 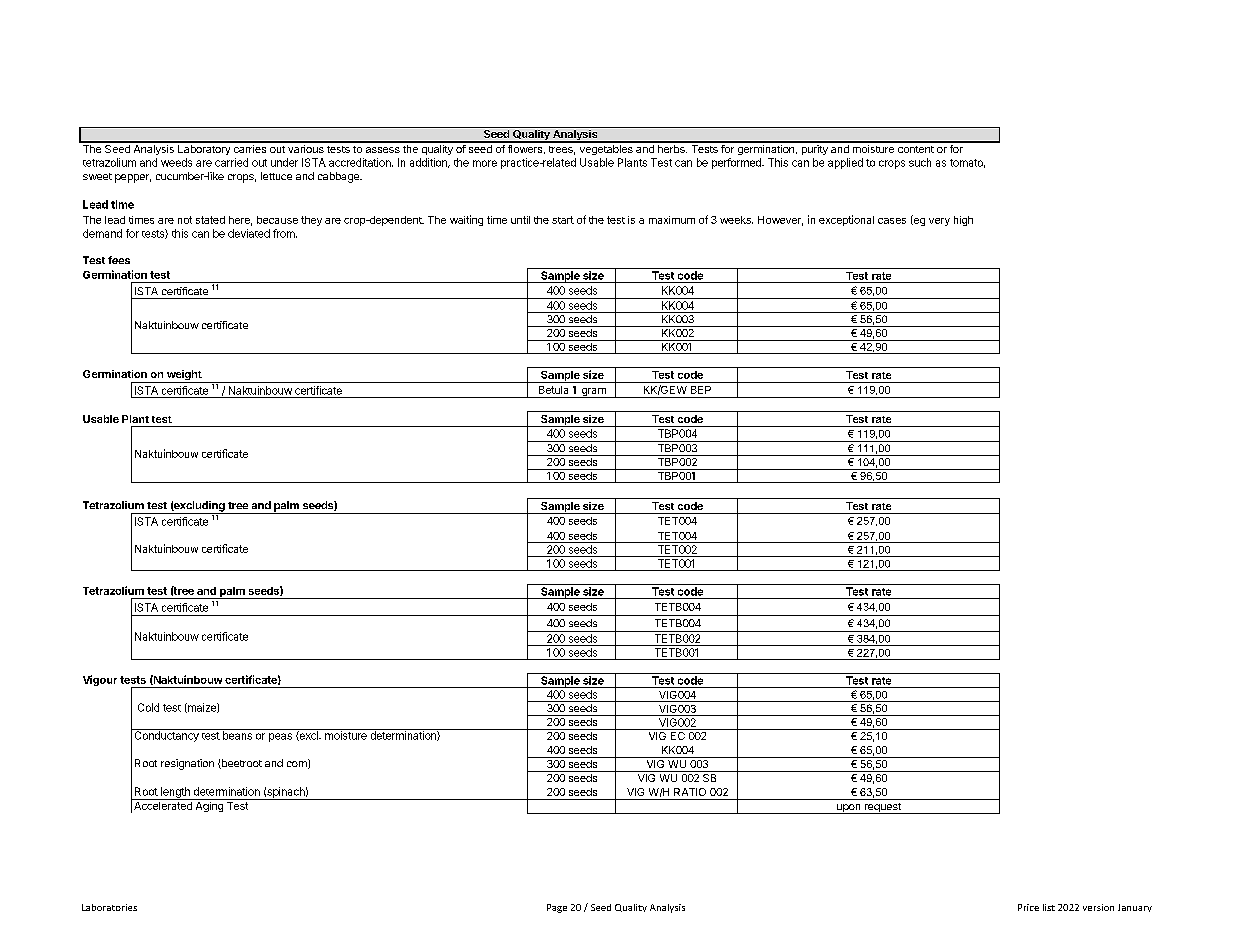 I want to click on carried, so click(x=231, y=162).
